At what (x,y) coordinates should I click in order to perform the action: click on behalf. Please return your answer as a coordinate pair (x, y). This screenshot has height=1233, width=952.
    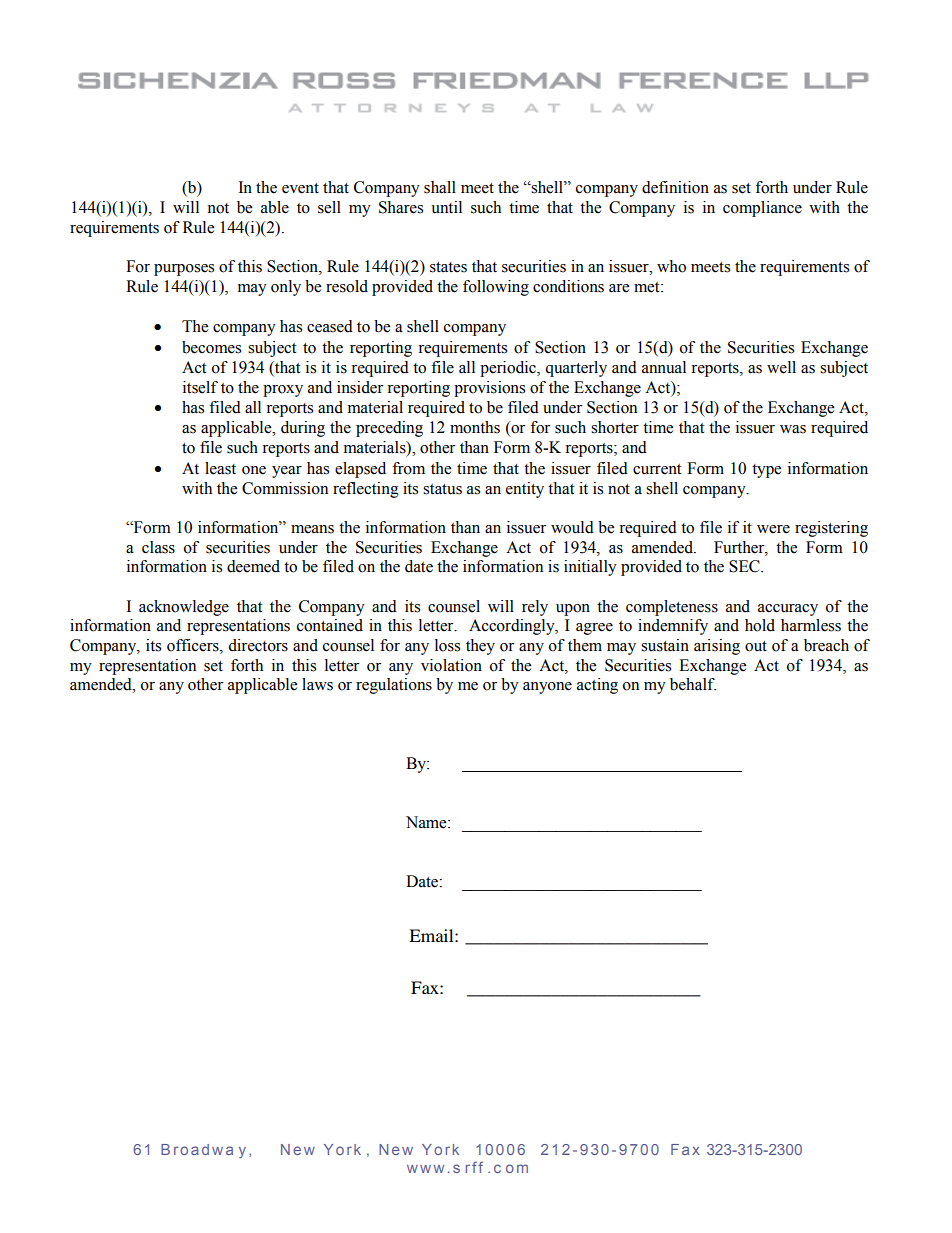
    Looking at the image, I should click on (693, 684).
